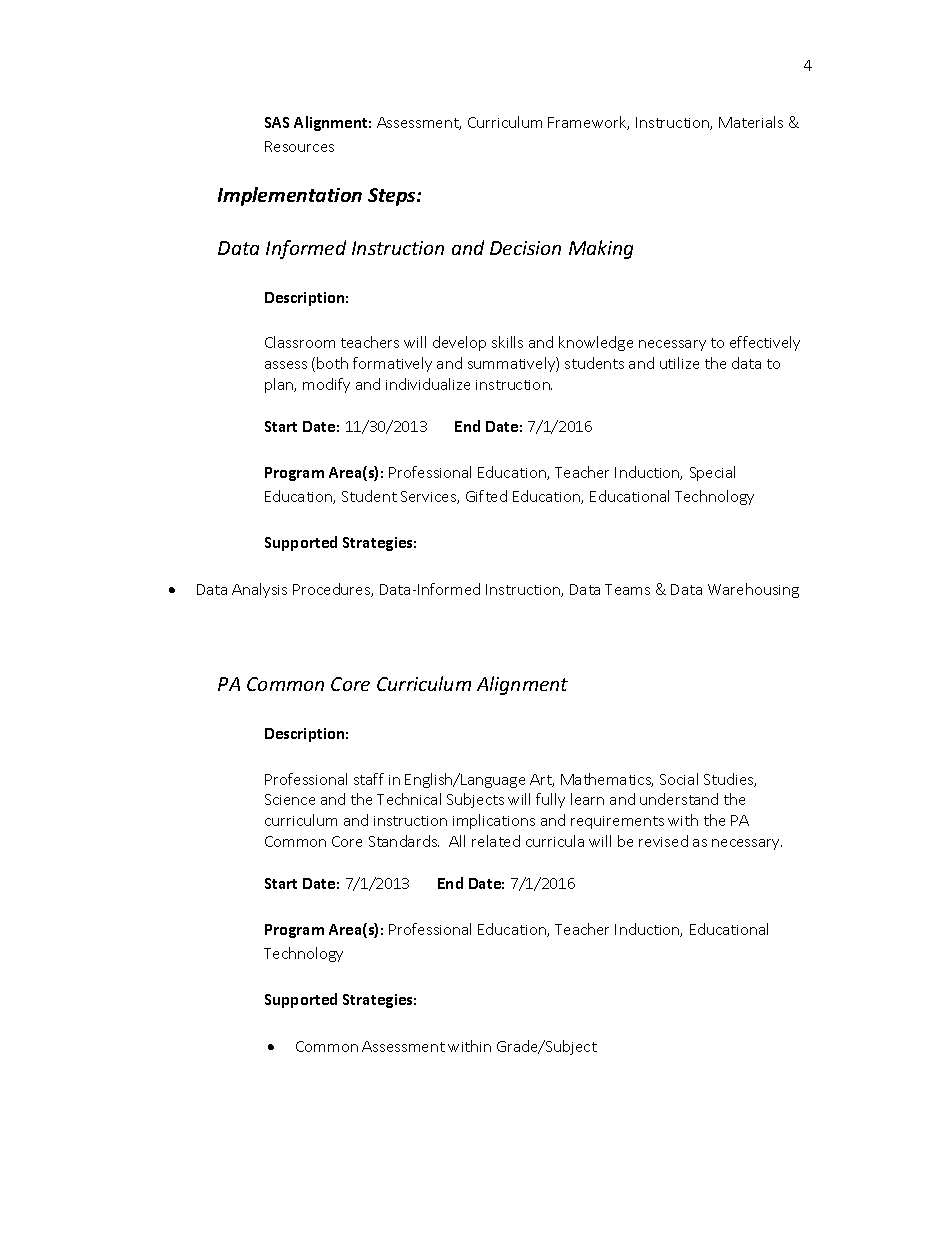 This image has height=1233, width=952. I want to click on Decision, so click(525, 248).
